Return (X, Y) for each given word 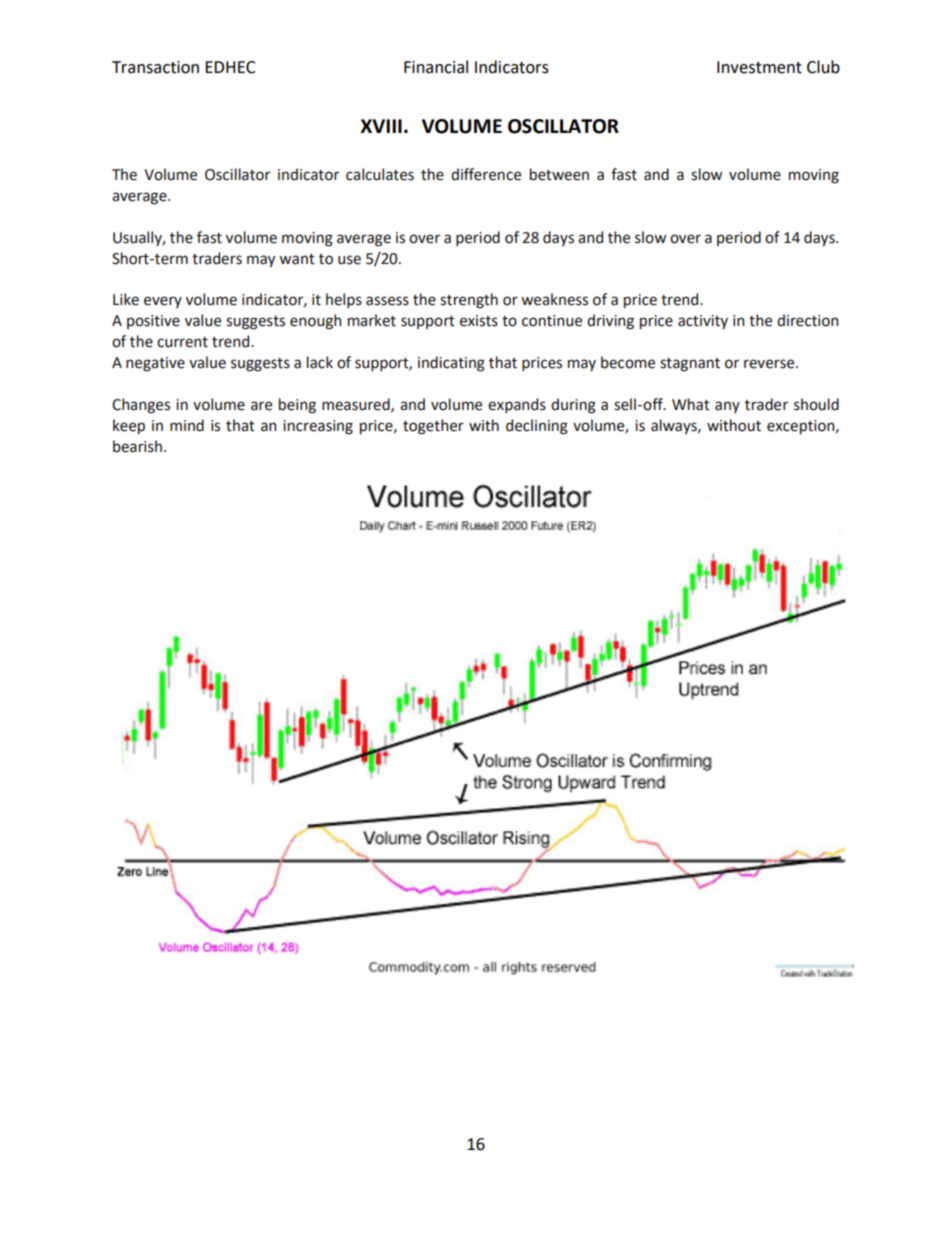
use (349, 260)
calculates (380, 174)
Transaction (155, 67)
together (433, 427)
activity (703, 322)
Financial (436, 67)
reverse (770, 364)
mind (187, 425)
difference (486, 174)
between (559, 174)
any (727, 407)
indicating (451, 364)
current (182, 342)
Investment (759, 67)
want (297, 259)
